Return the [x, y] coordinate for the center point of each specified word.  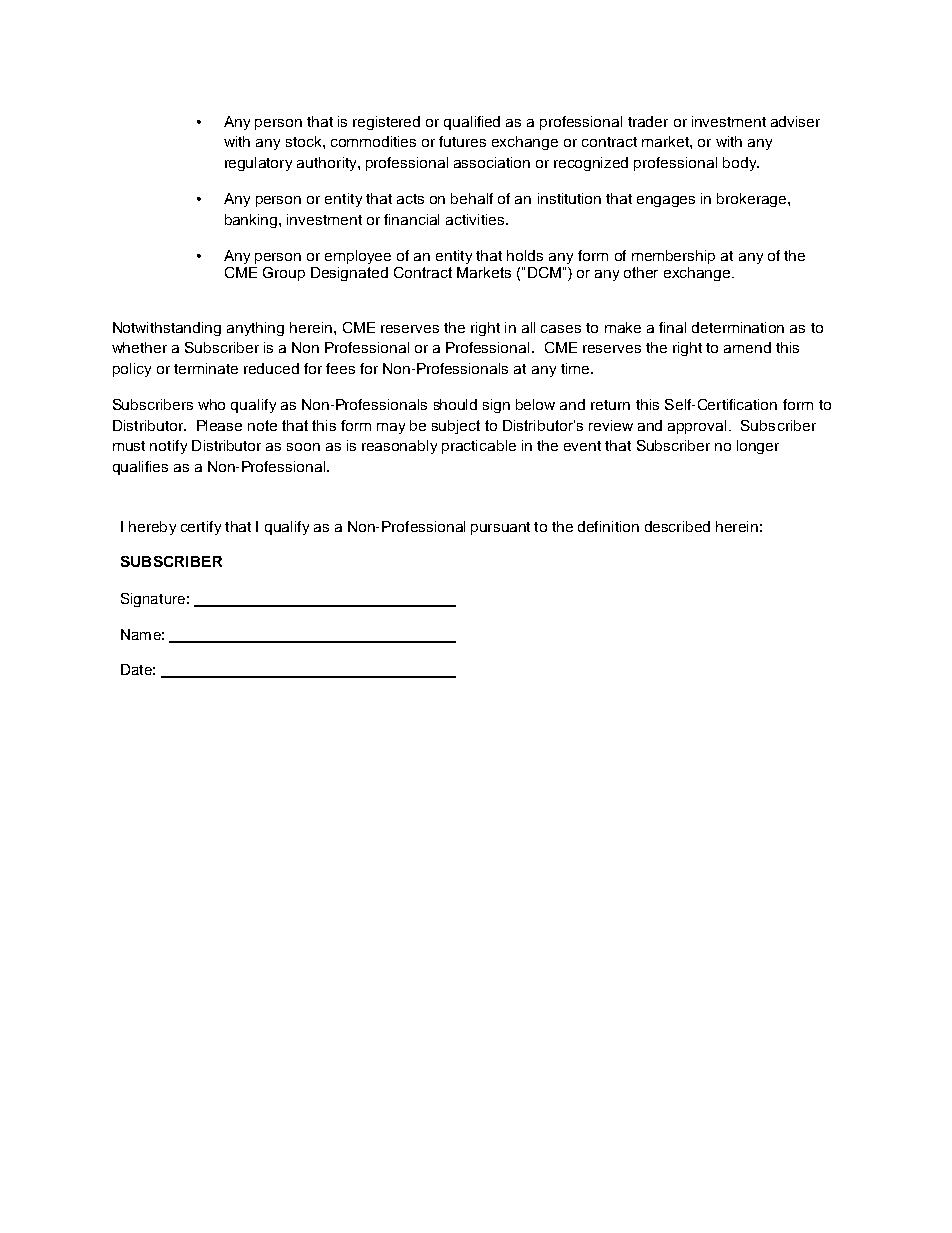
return [610, 405]
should [455, 404]
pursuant [500, 528]
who [211, 404]
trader [648, 121]
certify [201, 528]
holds [525, 255]
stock [305, 141]
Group [284, 274]
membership [673, 257]
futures [462, 141]
